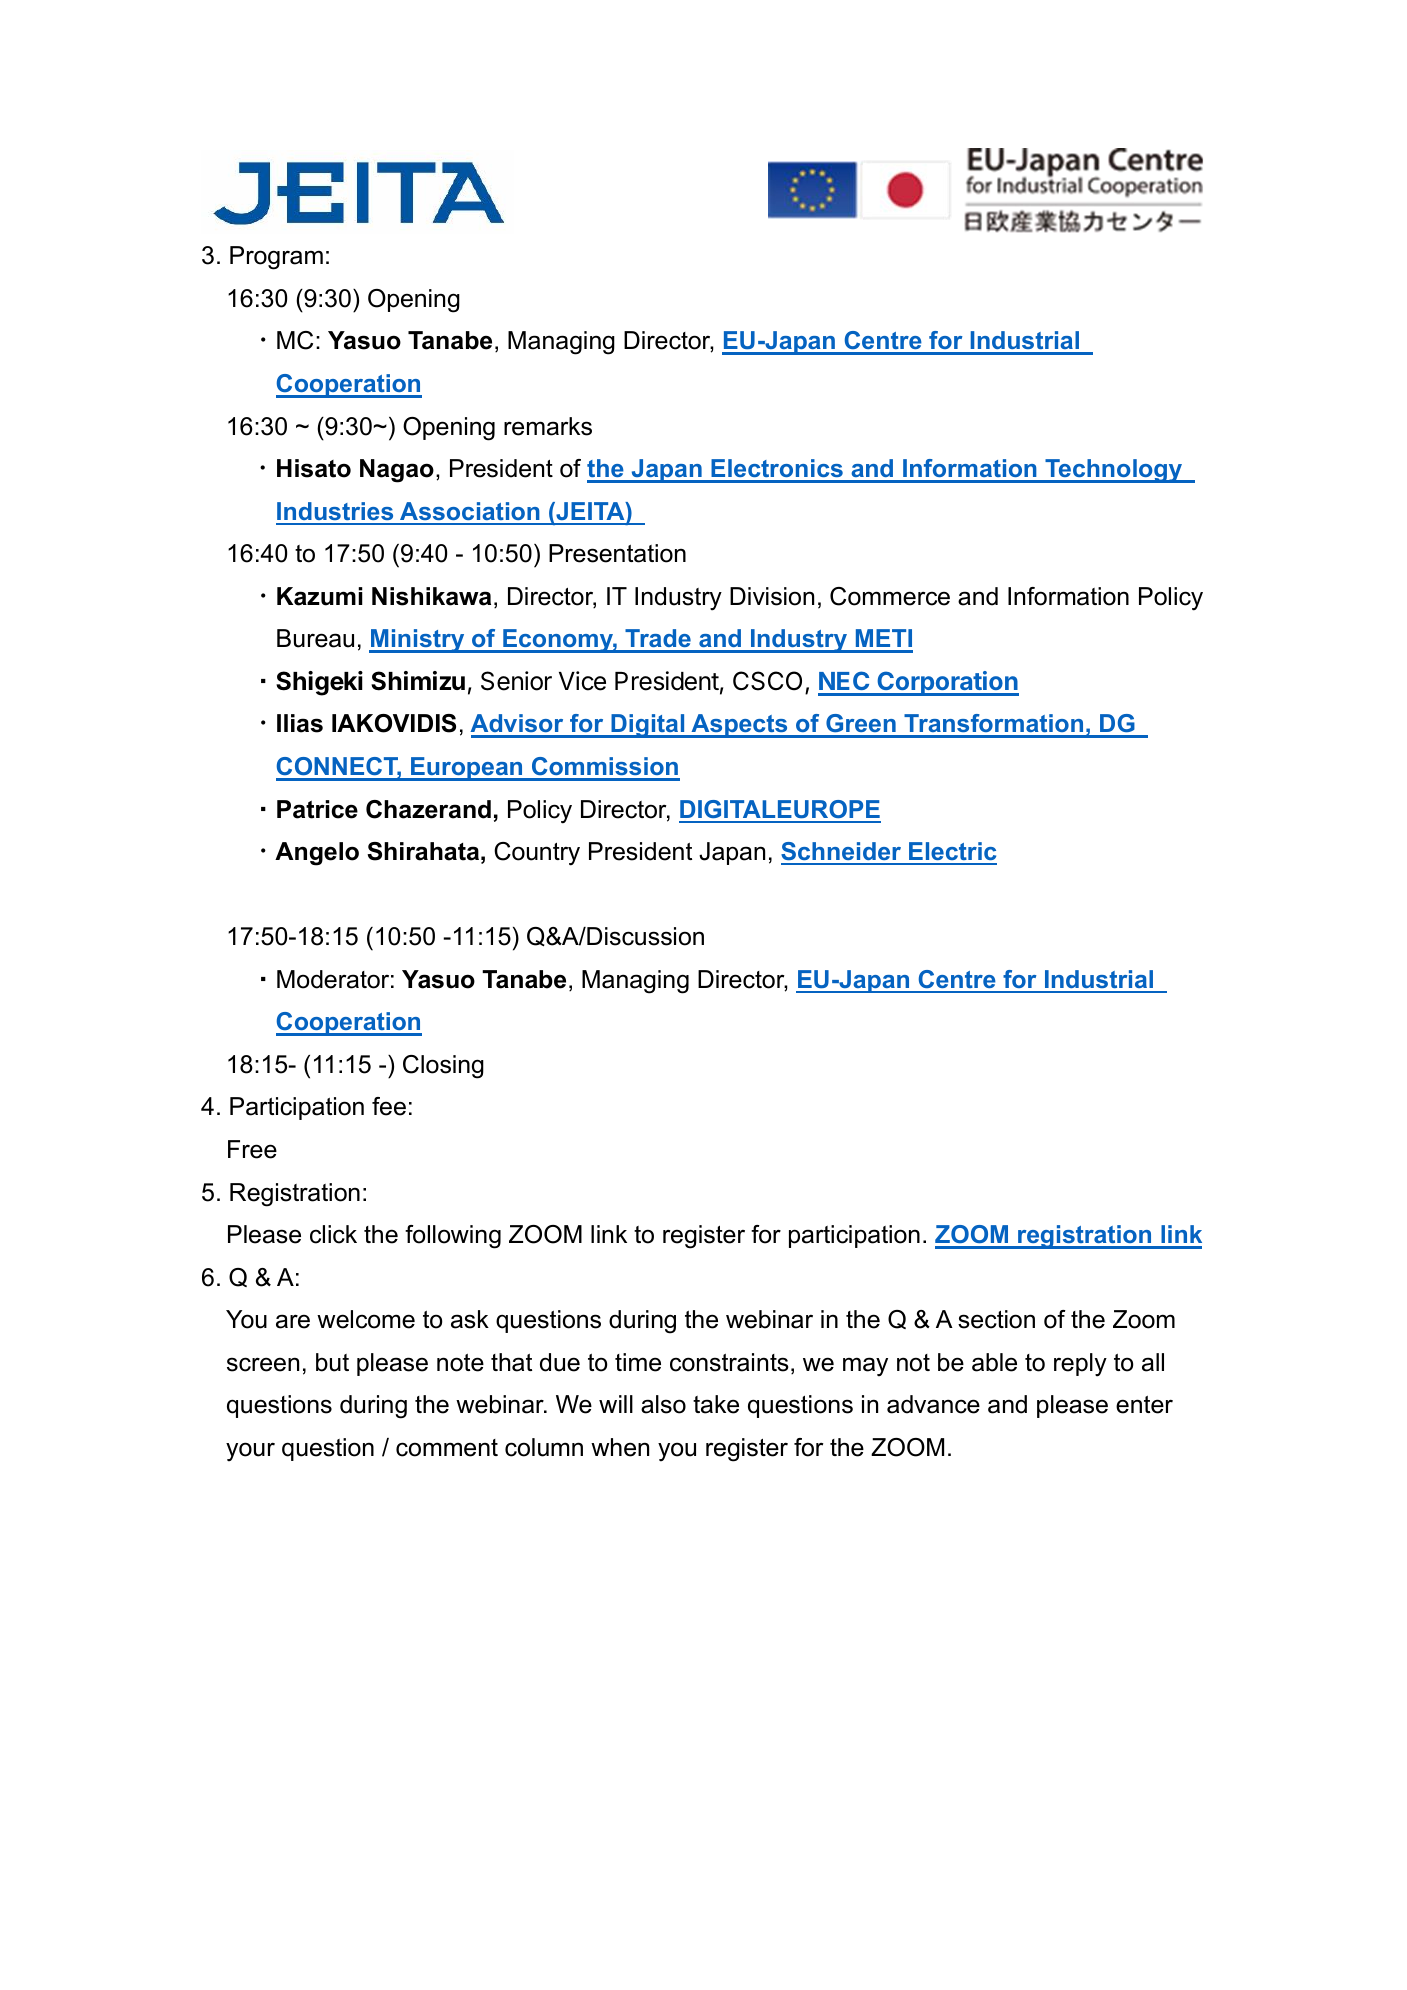  Describe the element at coordinates (276, 258) in the screenshot. I see `Program` at that location.
